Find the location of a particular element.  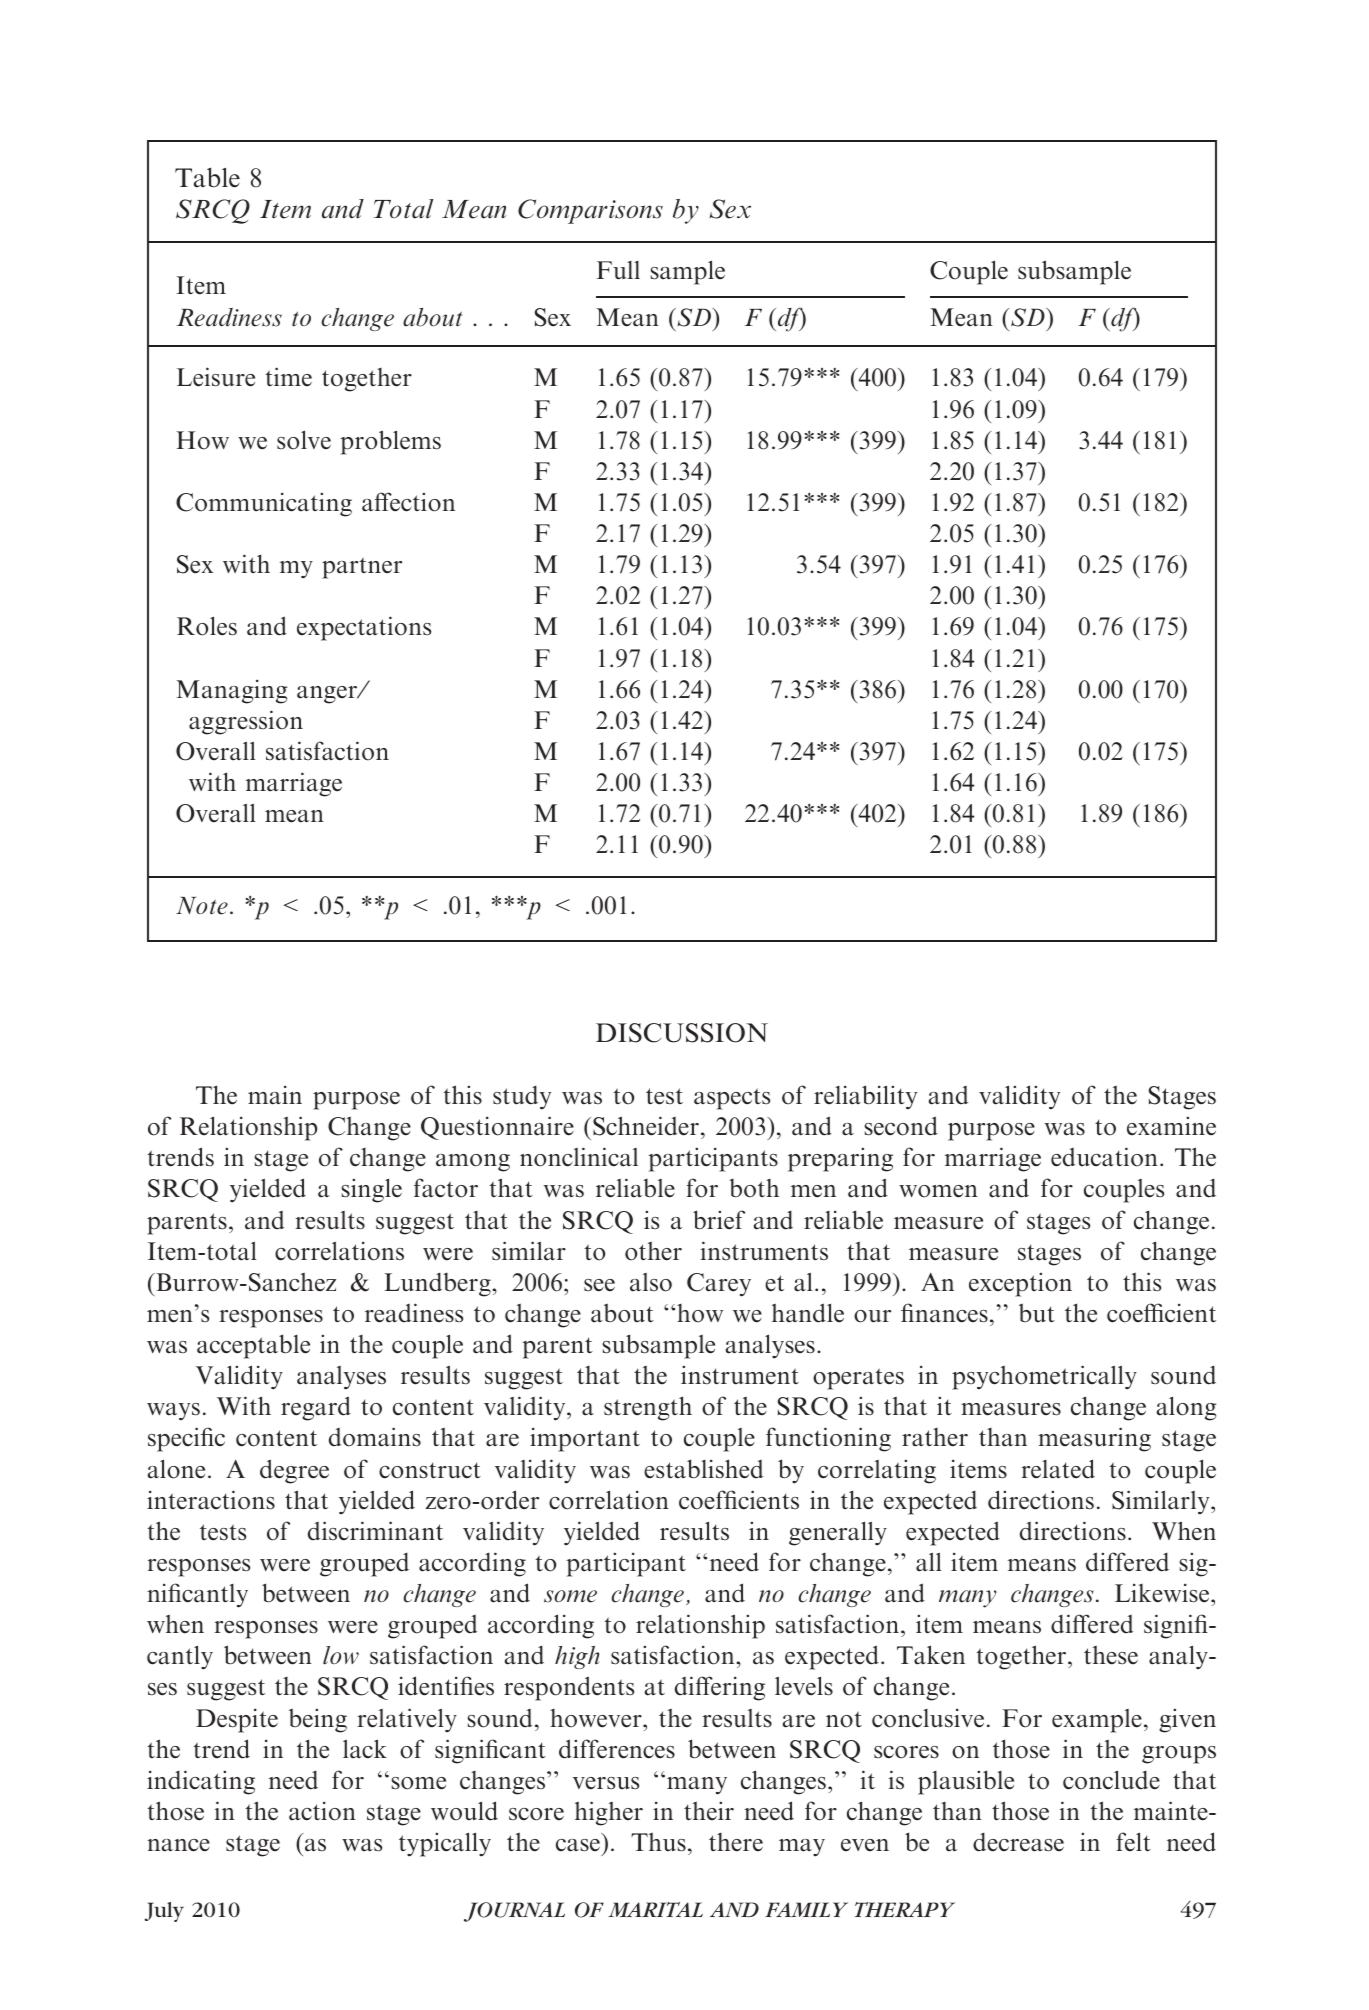

expectations is located at coordinates (364, 628).
